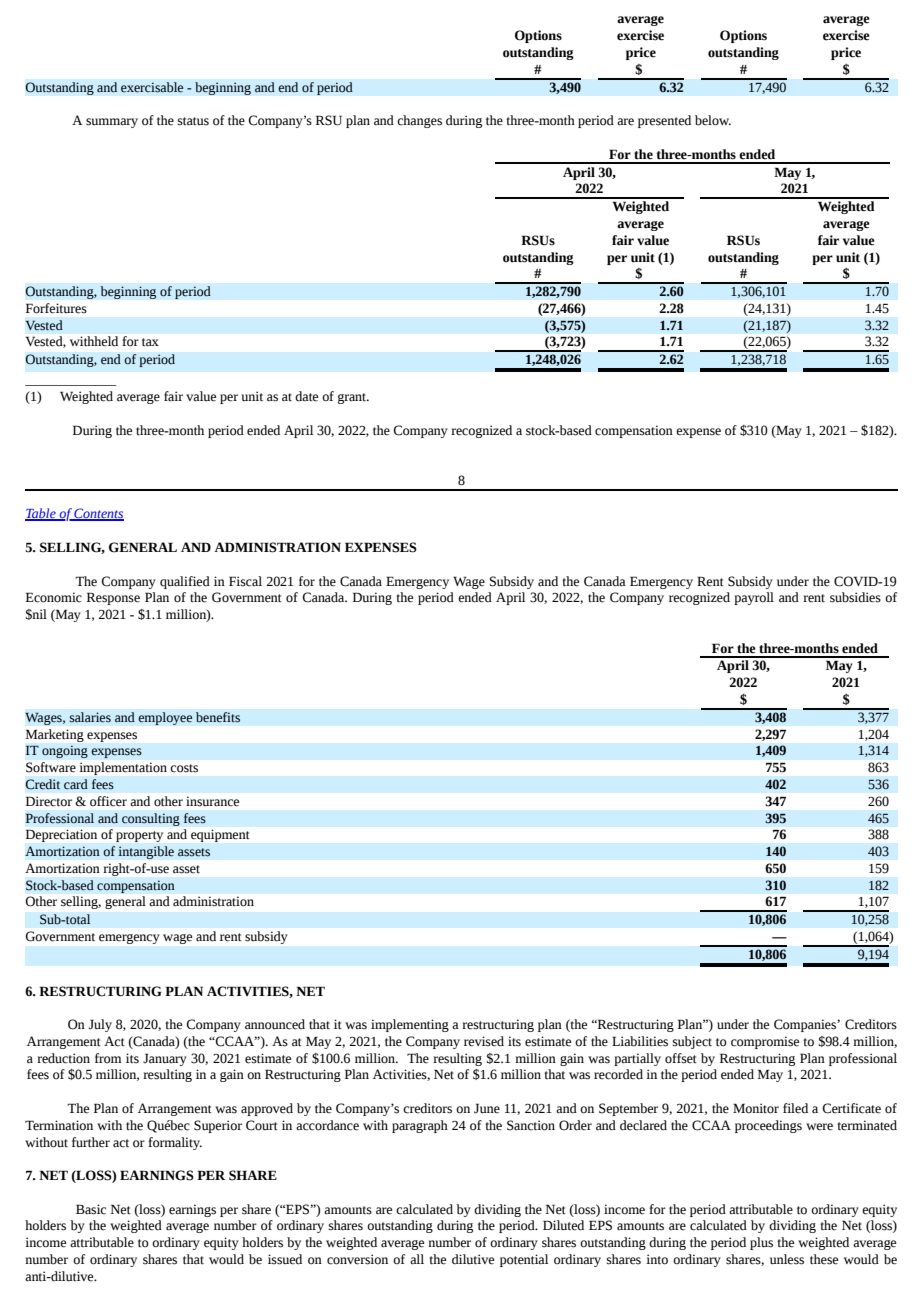 This document has height=1308, width=924. Describe the element at coordinates (419, 121) in the document. I see `changes` at that location.
